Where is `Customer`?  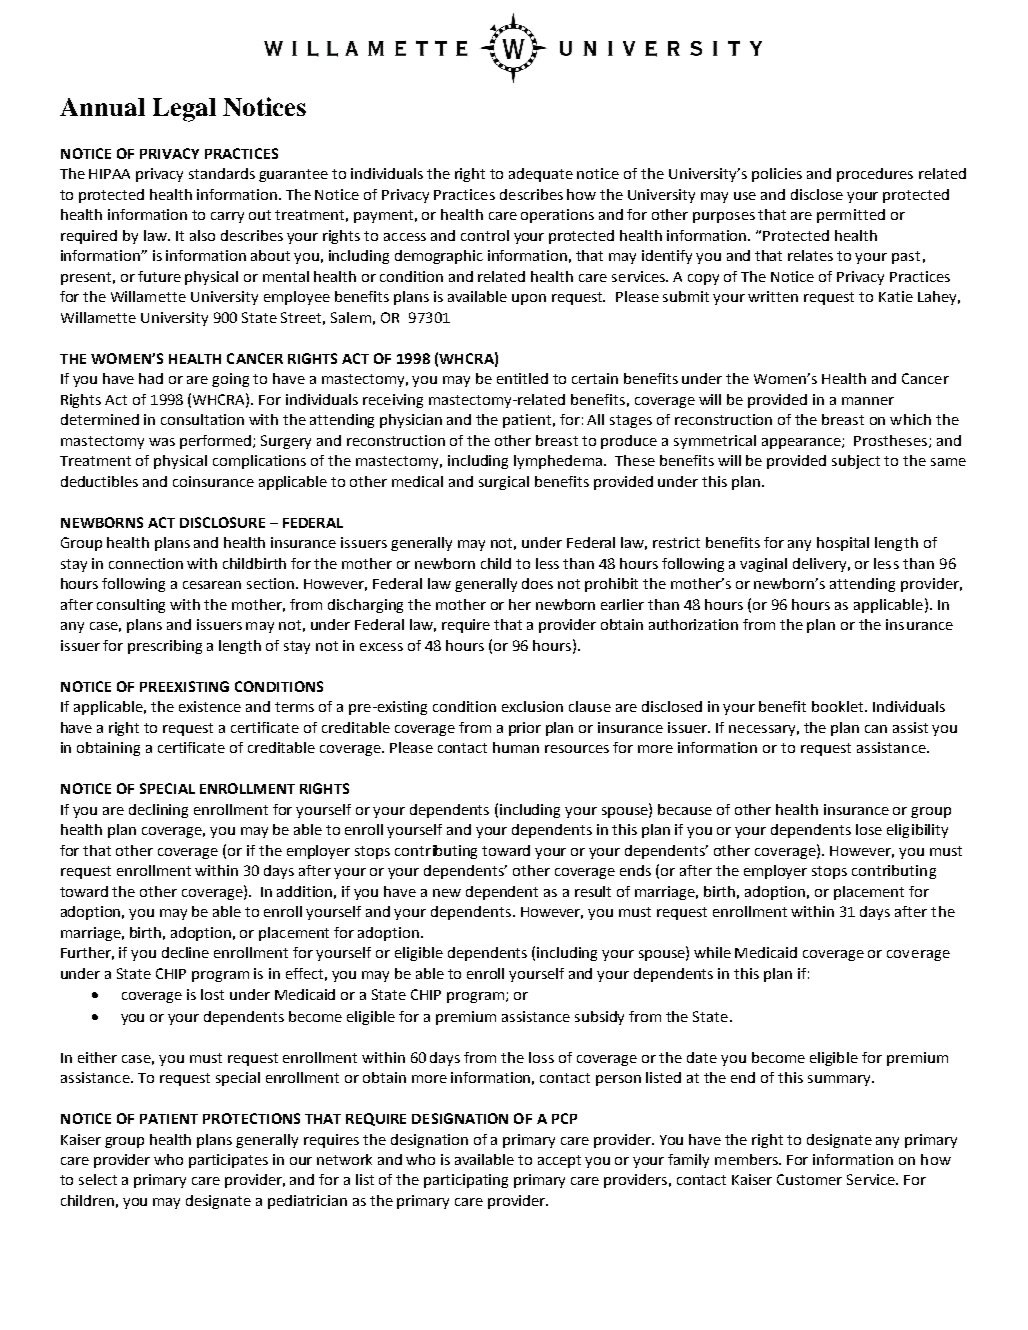
Customer is located at coordinates (809, 1179).
